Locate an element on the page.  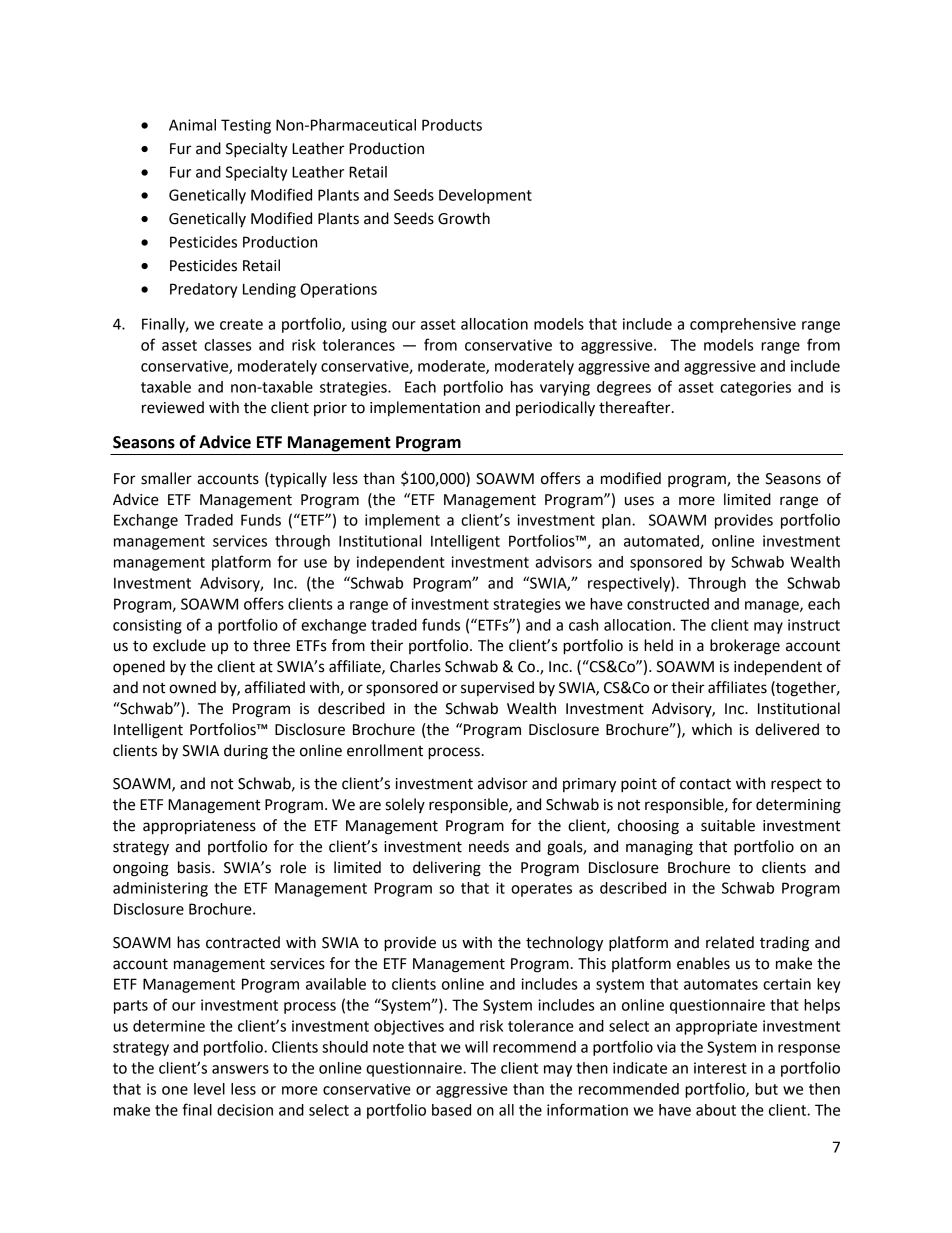
level is located at coordinates (209, 1089).
